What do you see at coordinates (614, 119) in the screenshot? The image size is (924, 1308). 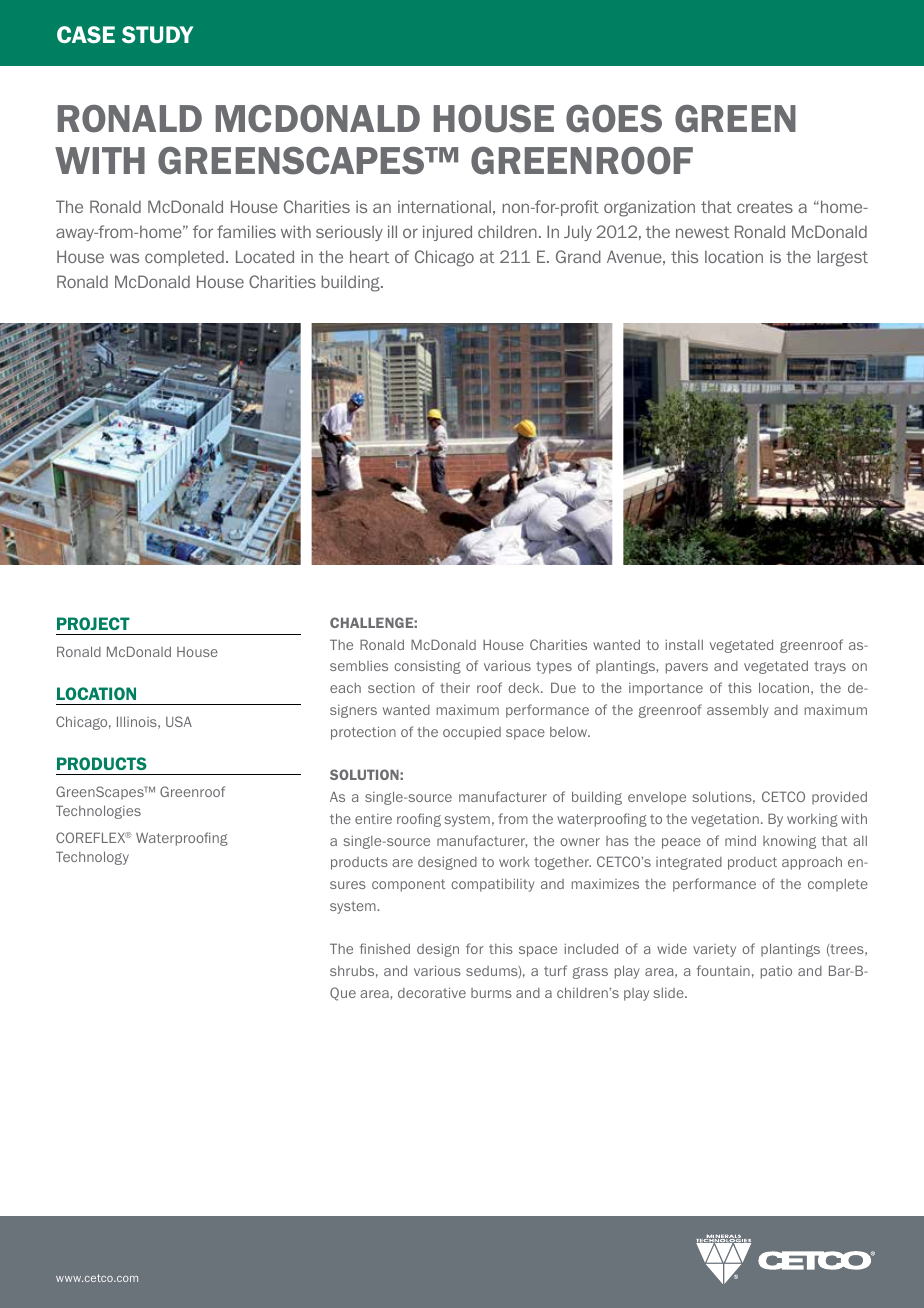 I see `GOES` at bounding box center [614, 119].
